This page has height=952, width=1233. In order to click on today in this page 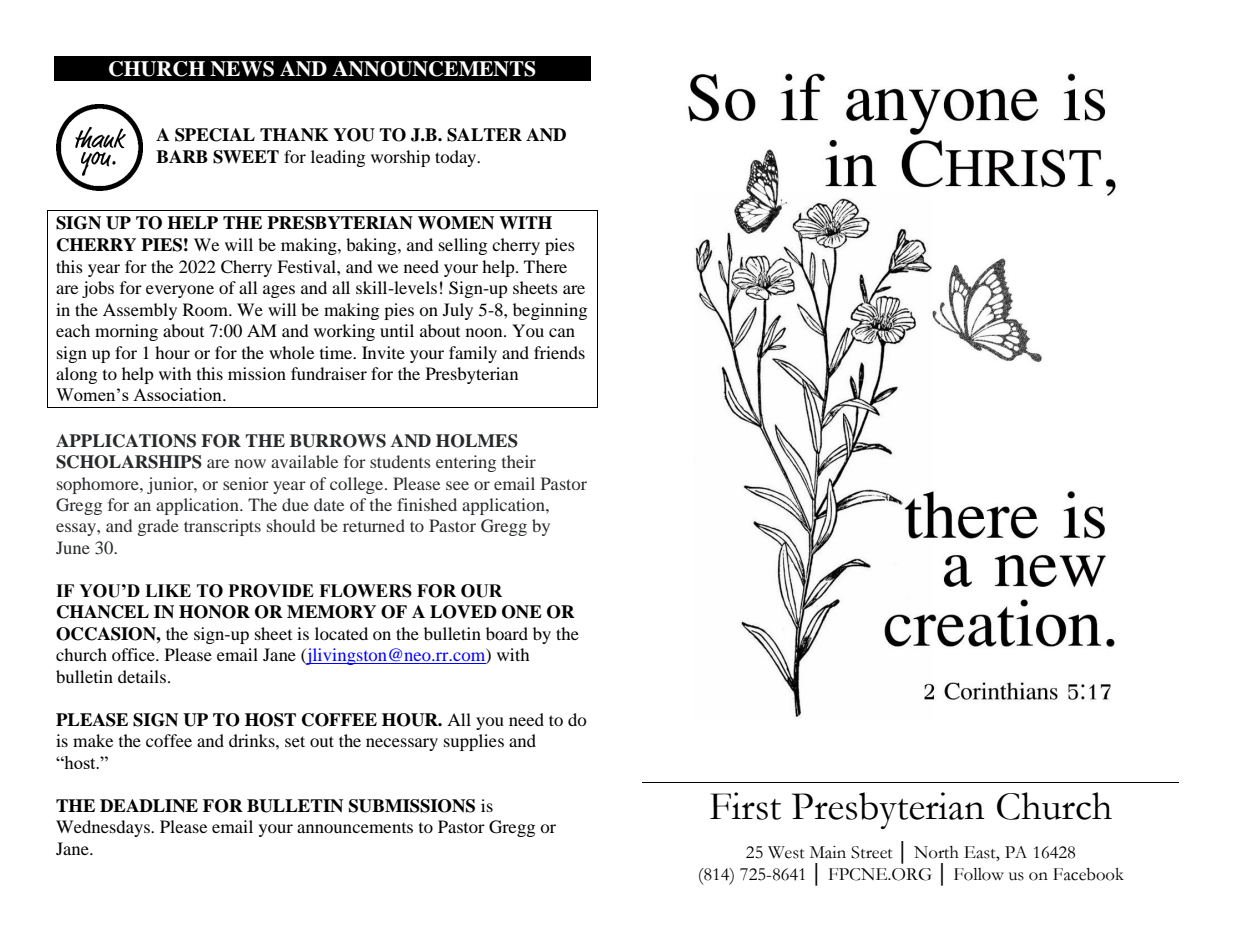, I will do `click(457, 158)`.
